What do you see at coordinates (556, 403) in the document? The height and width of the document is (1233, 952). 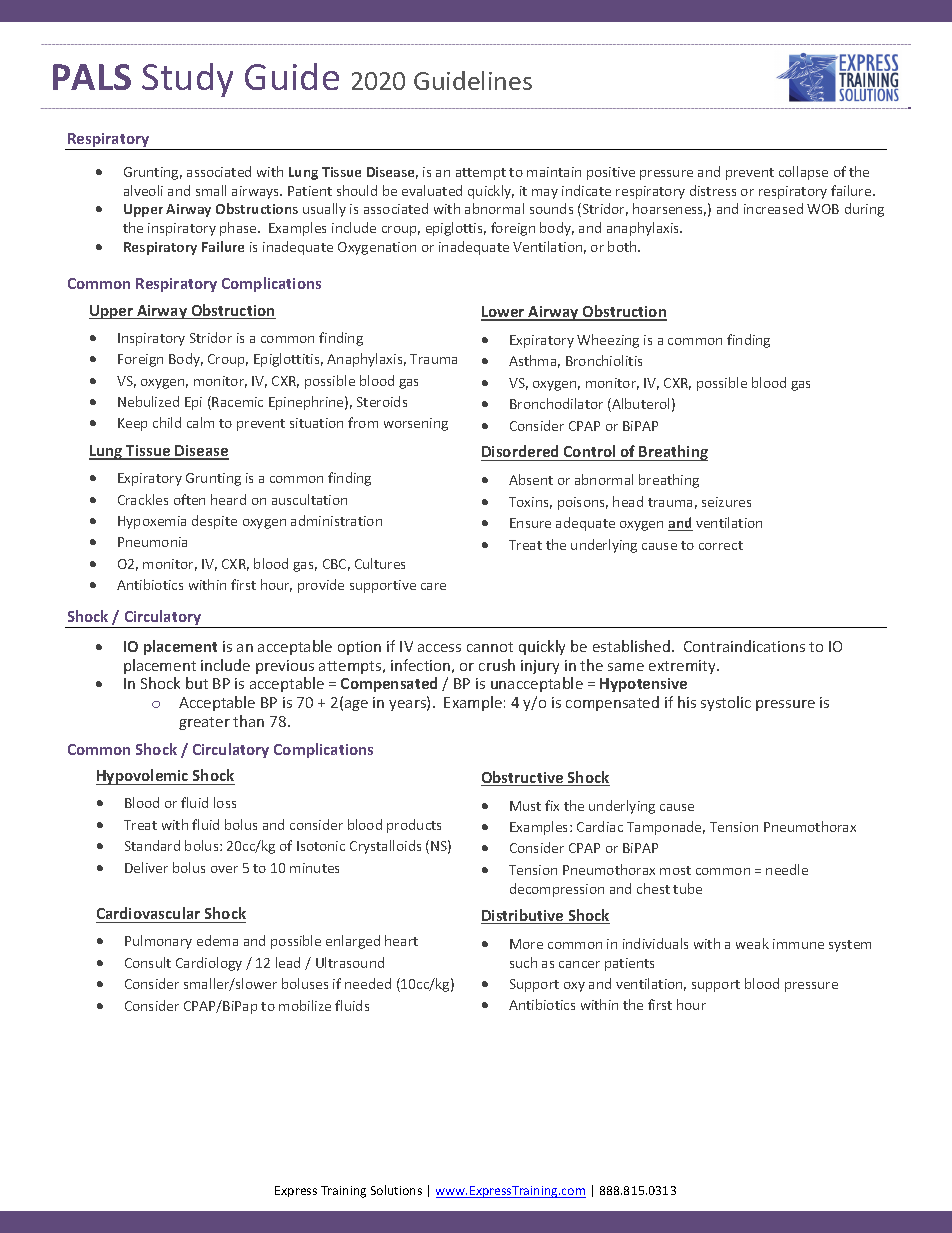 I see `Bronchodilator` at bounding box center [556, 403].
